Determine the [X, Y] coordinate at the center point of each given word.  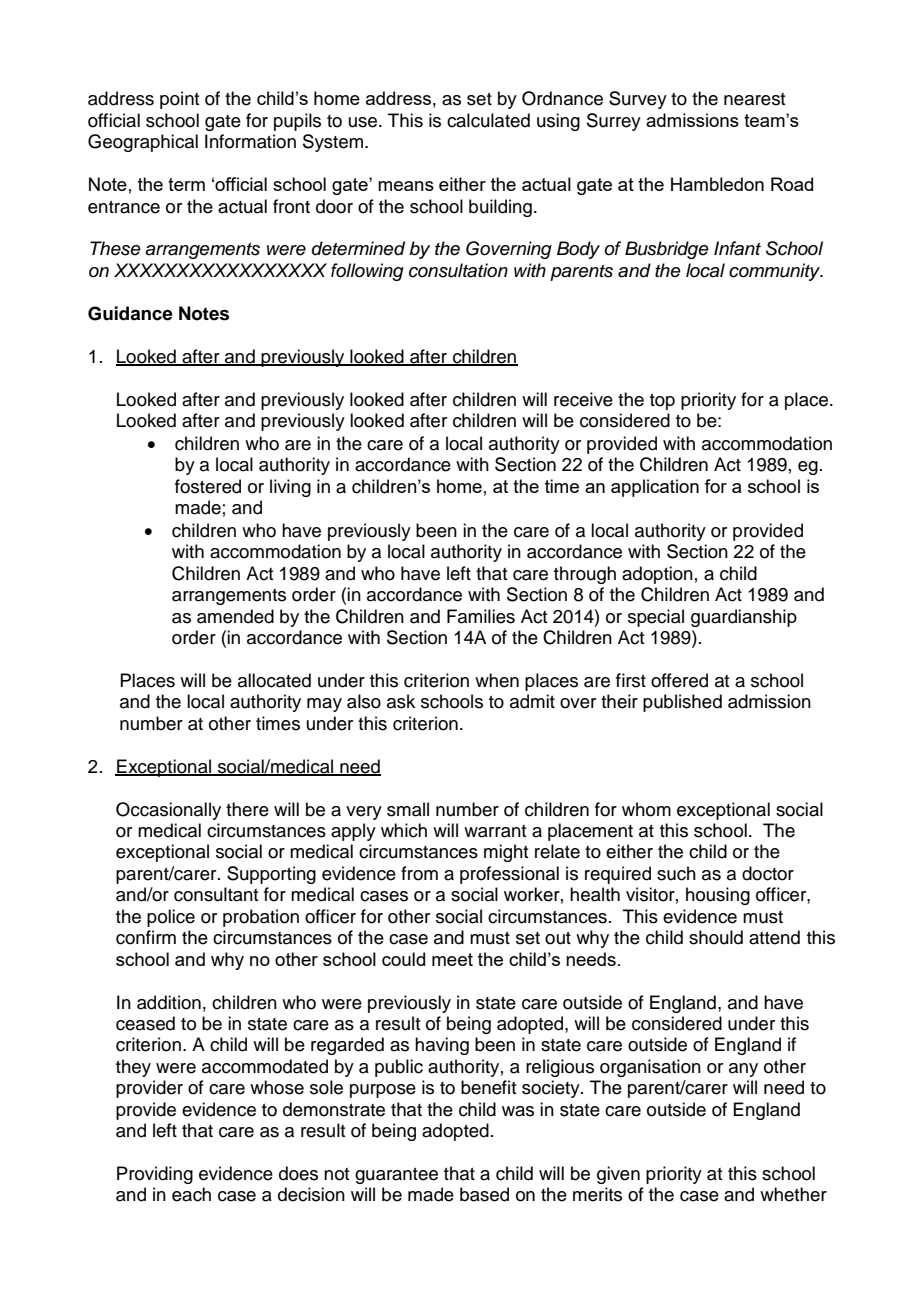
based [484, 1194]
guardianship [744, 618]
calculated [488, 120]
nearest [754, 99]
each [191, 1194]
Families [481, 616]
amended [235, 616]
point [179, 100]
